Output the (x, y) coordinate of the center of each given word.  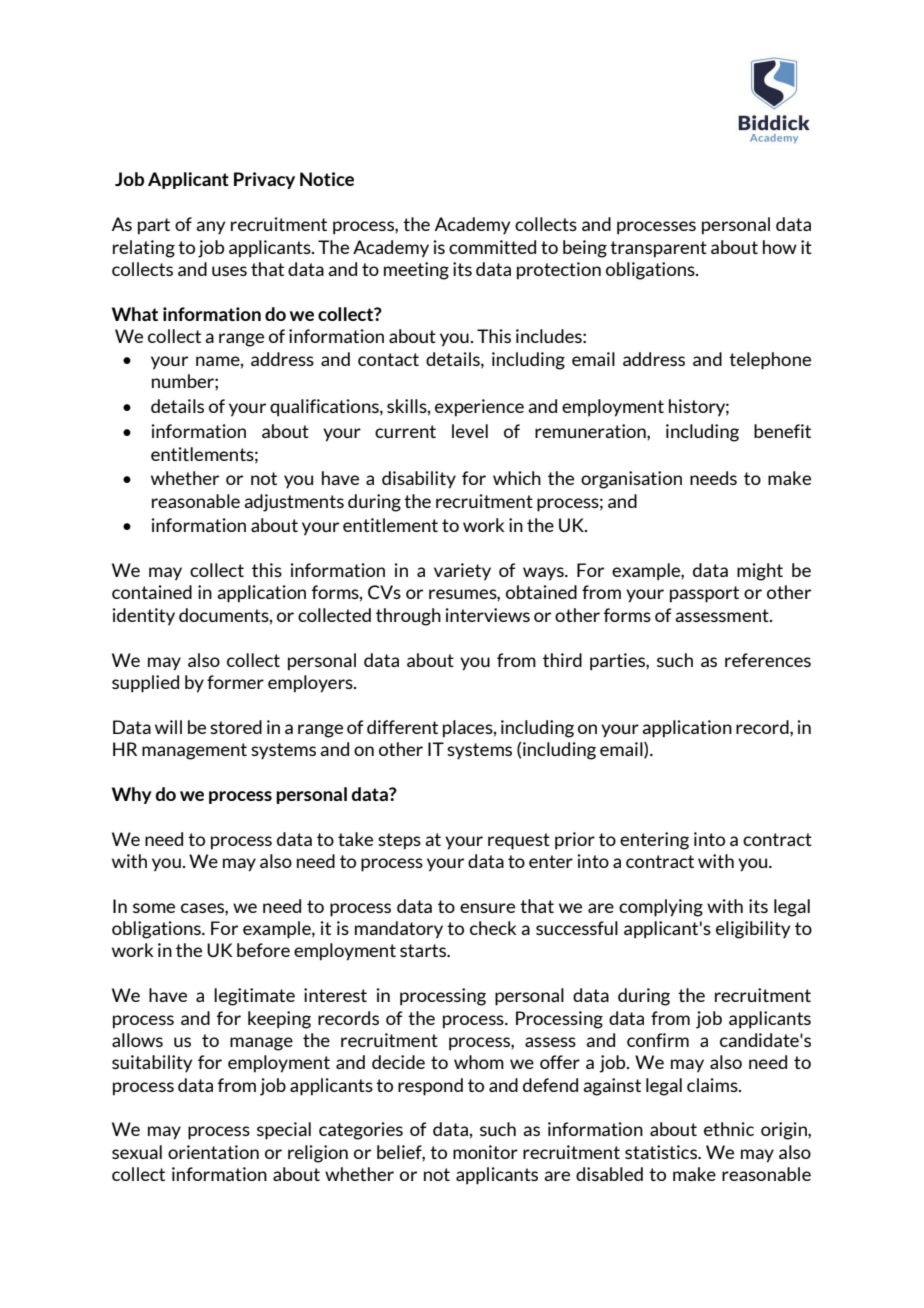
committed (492, 247)
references (768, 660)
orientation (213, 1152)
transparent (658, 249)
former (235, 682)
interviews (487, 615)
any (210, 227)
